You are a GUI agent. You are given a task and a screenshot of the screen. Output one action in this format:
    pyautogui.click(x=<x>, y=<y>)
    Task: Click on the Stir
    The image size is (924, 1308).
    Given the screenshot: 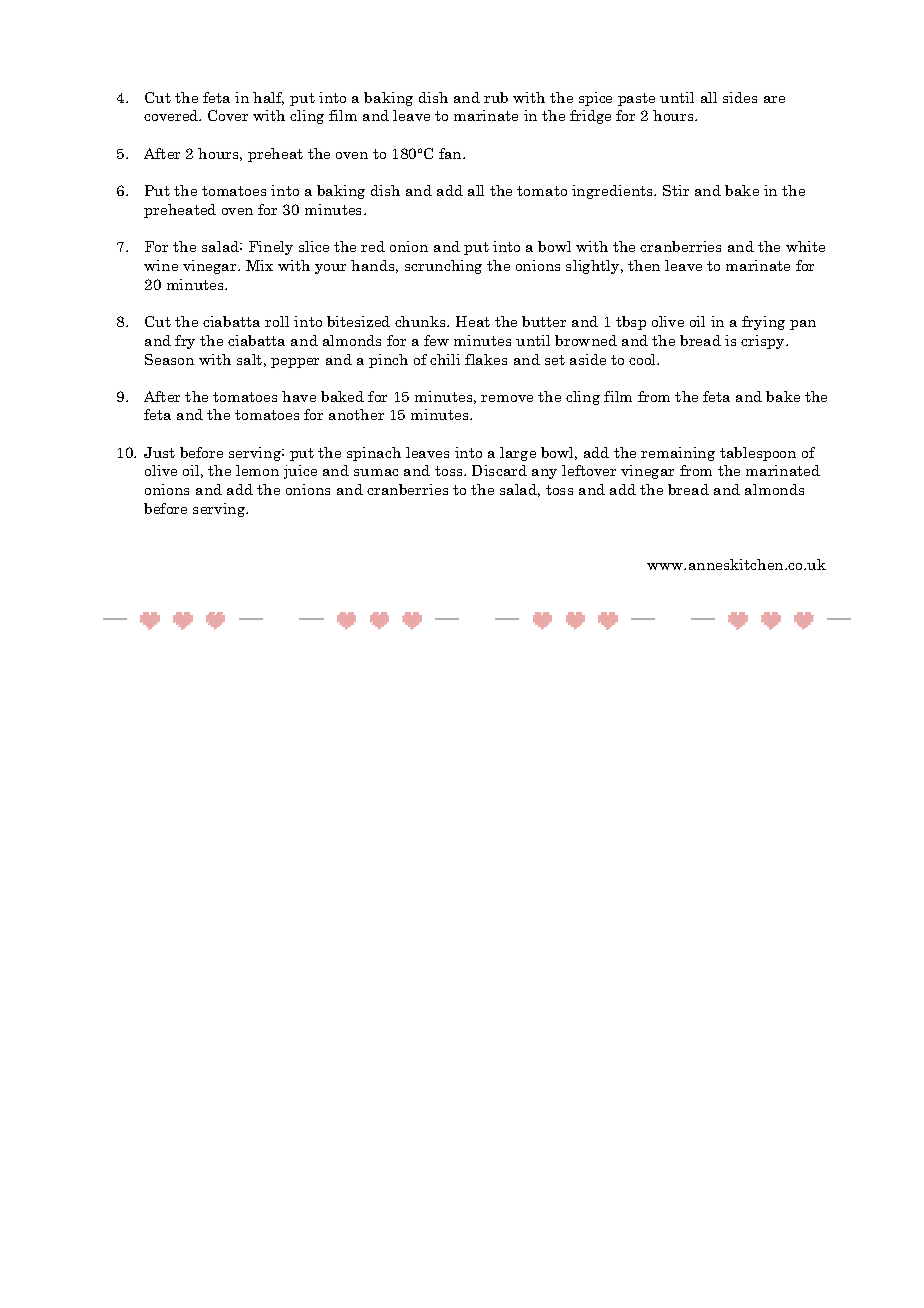 What is the action you would take?
    pyautogui.click(x=676, y=190)
